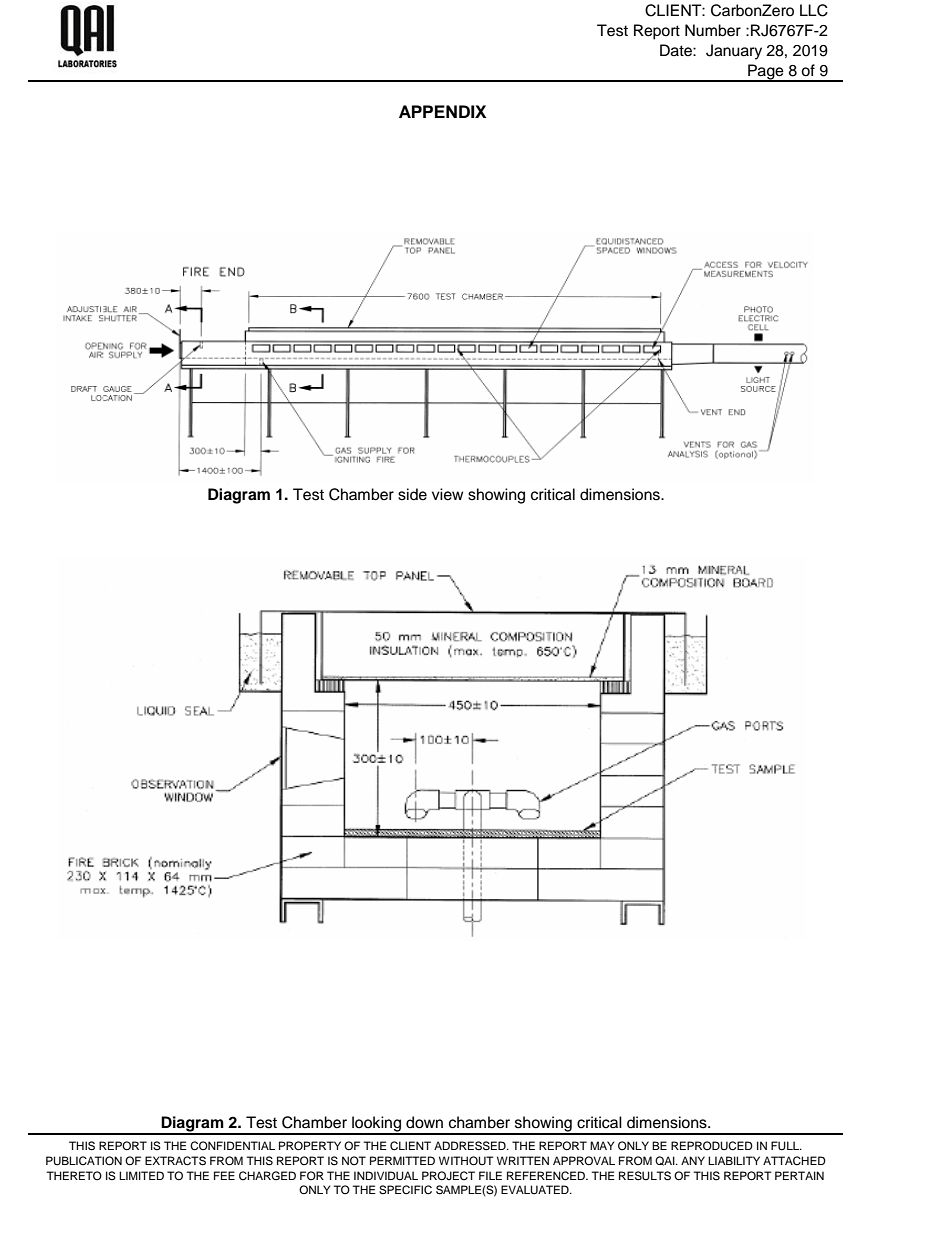 Image resolution: width=952 pixels, height=1233 pixels. What do you see at coordinates (766, 73) in the screenshot?
I see `Page` at bounding box center [766, 73].
